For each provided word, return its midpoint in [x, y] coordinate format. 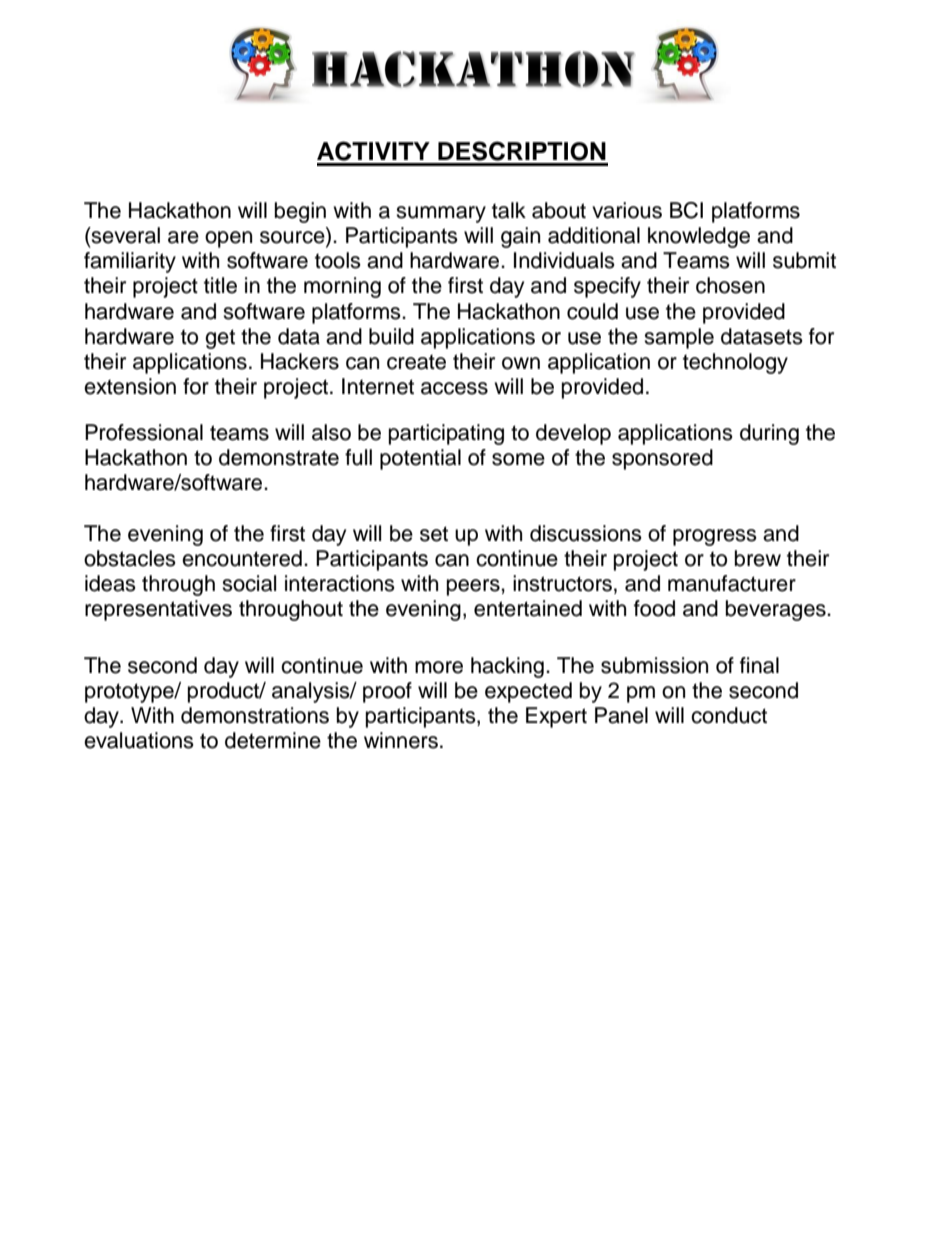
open [228, 239]
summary [441, 214]
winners [401, 740]
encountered [242, 558]
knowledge [699, 237]
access [454, 388]
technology [735, 363]
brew [758, 558]
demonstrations [255, 715]
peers [474, 587]
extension [130, 386]
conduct [729, 715]
